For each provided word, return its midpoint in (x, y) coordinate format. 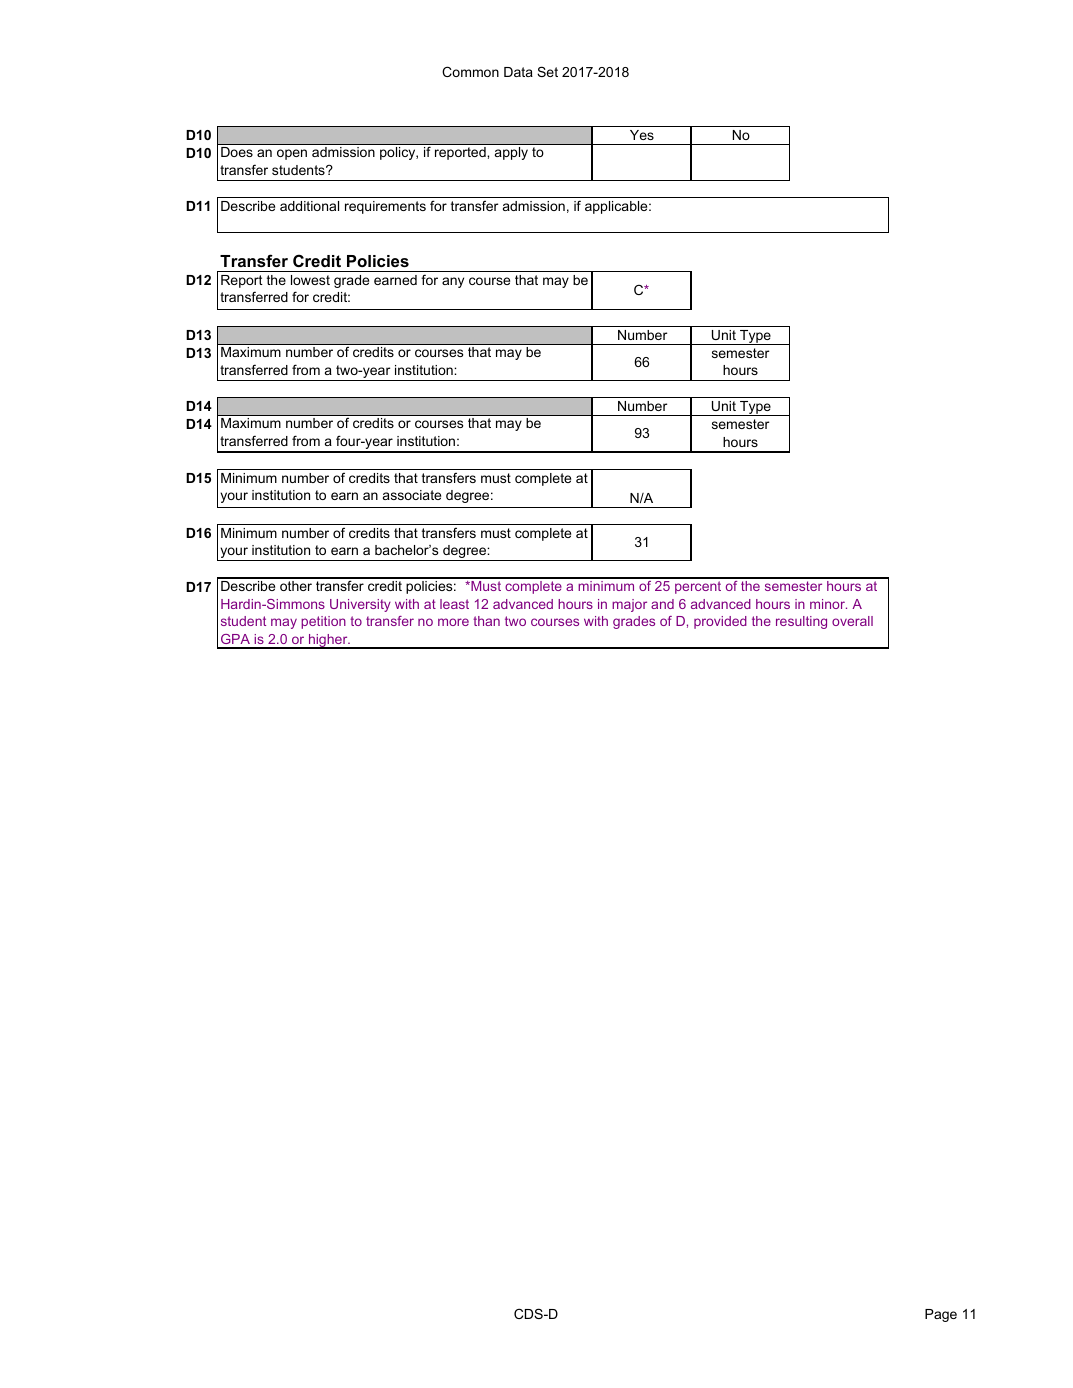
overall (852, 621)
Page (941, 1315)
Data (518, 72)
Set (547, 71)
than (486, 621)
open (292, 154)
